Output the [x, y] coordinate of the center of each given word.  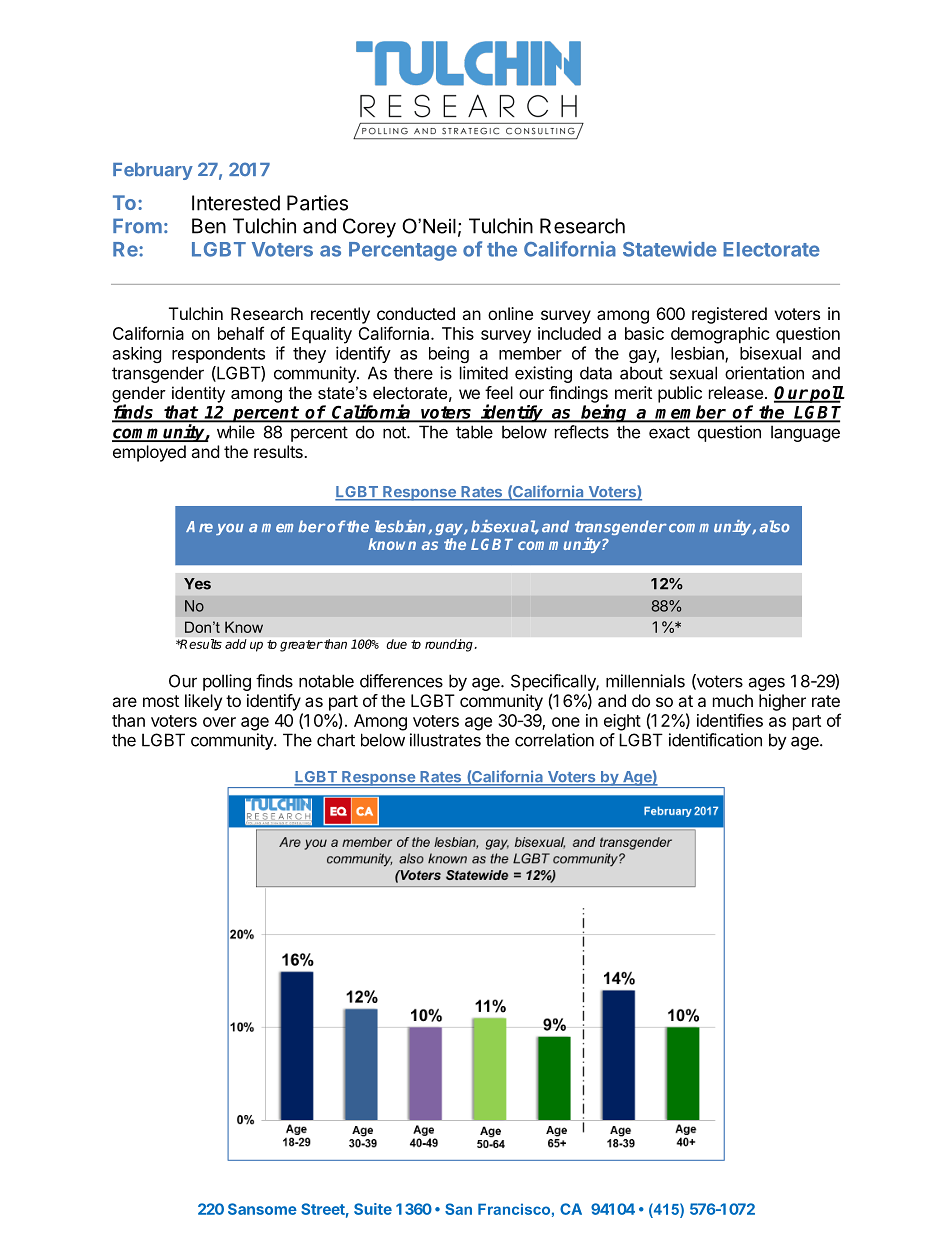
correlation [554, 740]
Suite [373, 1209]
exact [669, 432]
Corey [369, 228]
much [733, 700]
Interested [236, 203]
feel [499, 392]
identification [715, 740]
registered [729, 315]
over [219, 722]
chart [336, 740]
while [236, 432]
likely [203, 702]
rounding [450, 645]
